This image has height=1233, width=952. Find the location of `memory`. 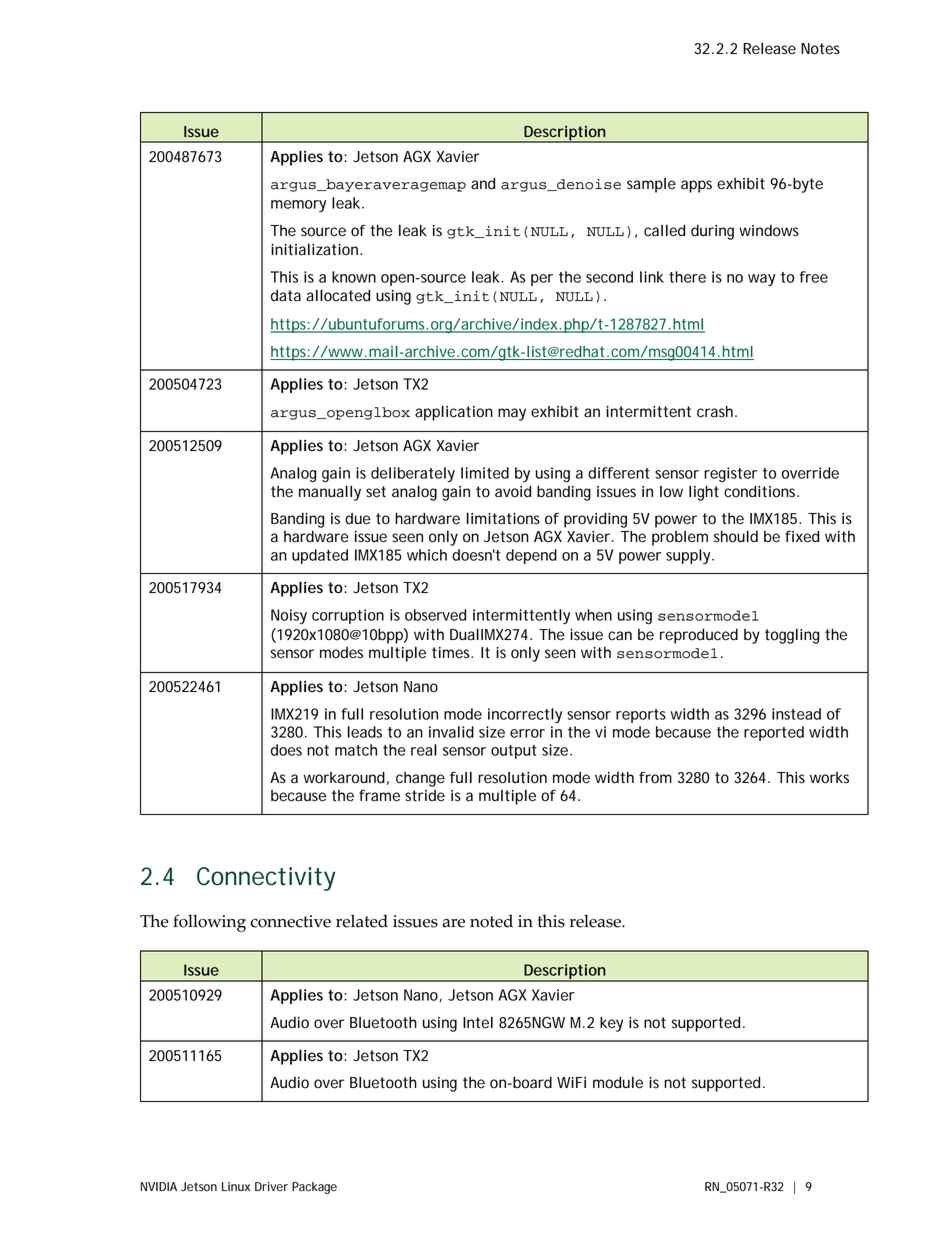

memory is located at coordinates (298, 206).
